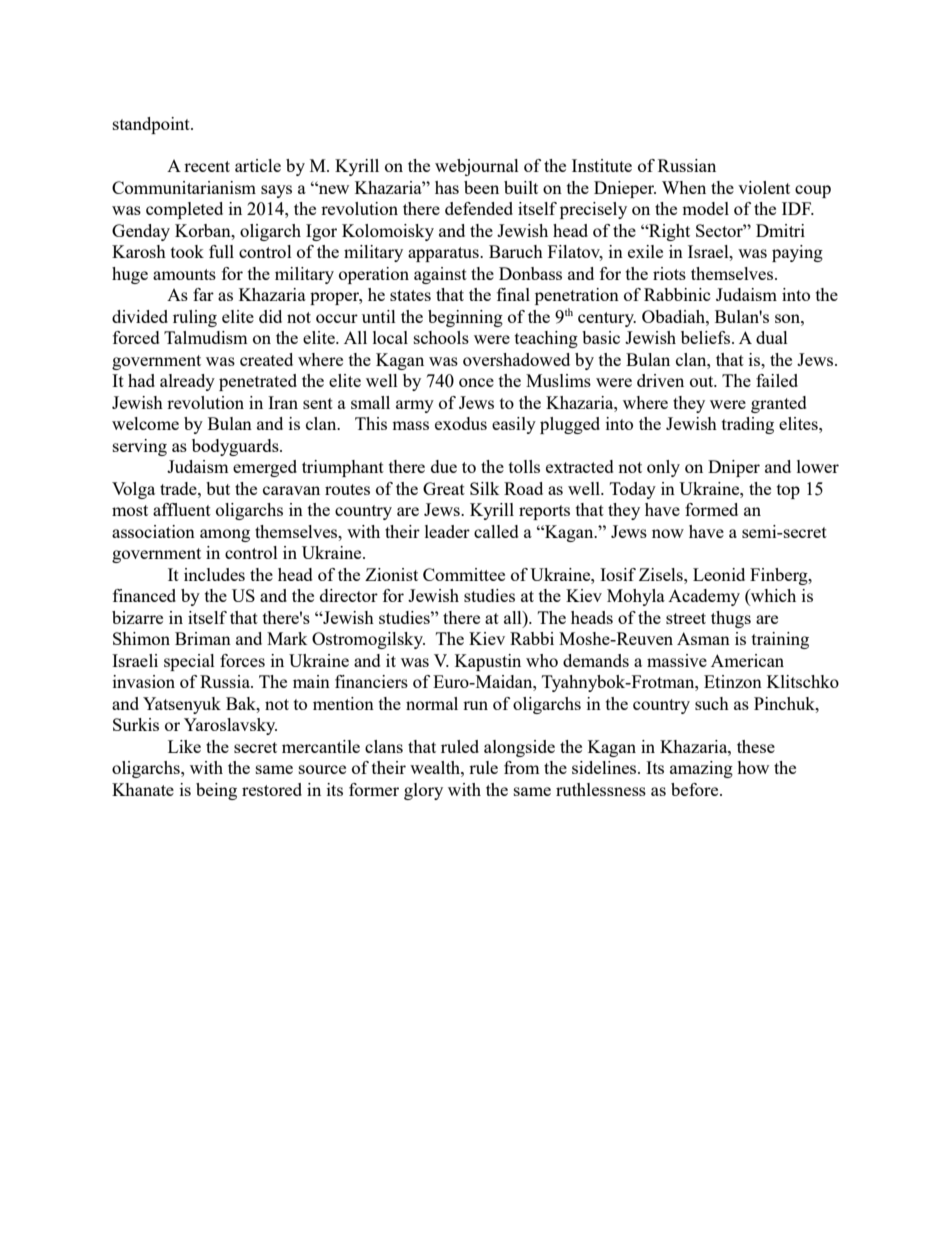 The width and height of the screenshot is (952, 1233). I want to click on Leonid, so click(719, 574).
